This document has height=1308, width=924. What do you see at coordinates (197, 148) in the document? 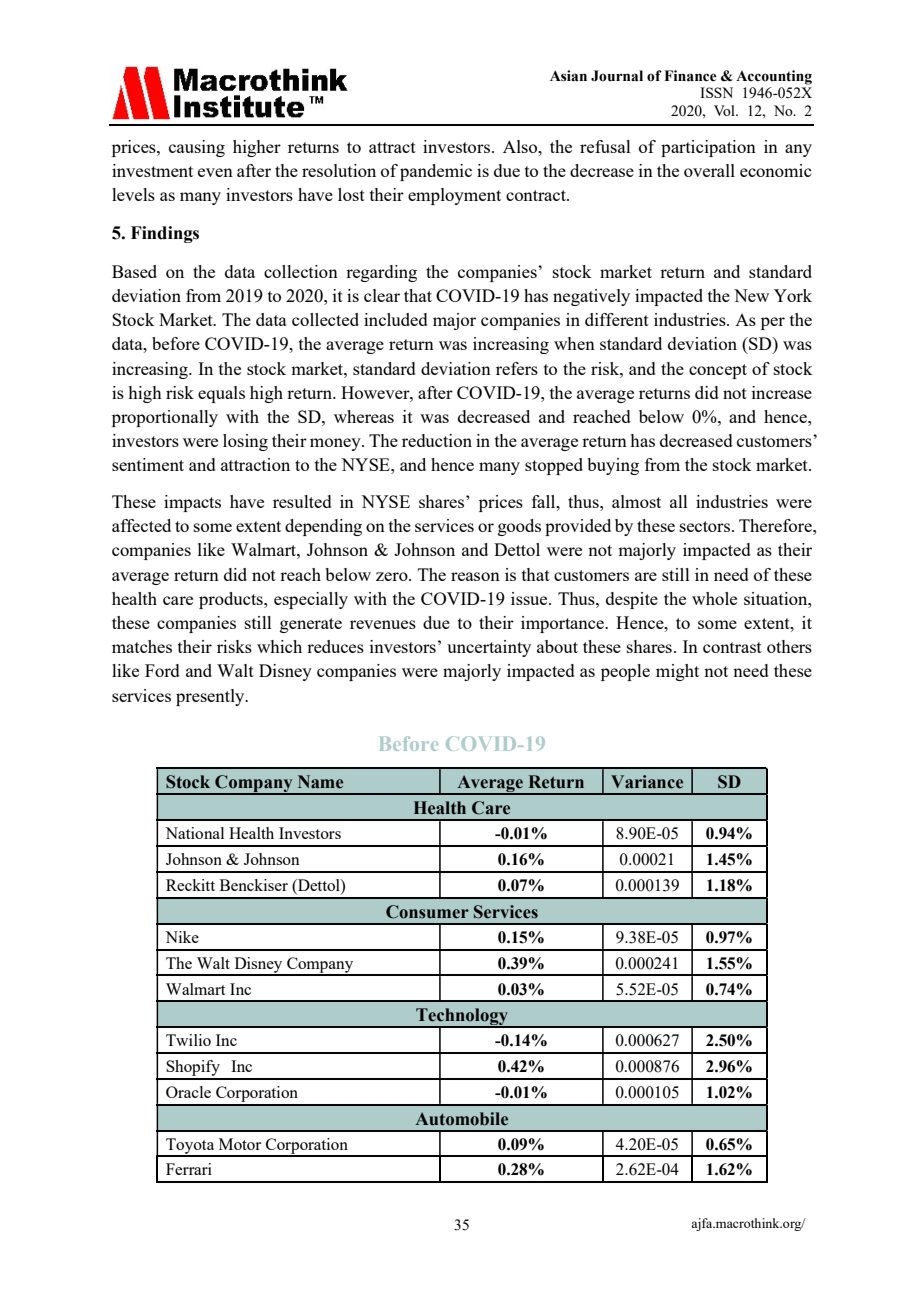
I see `causing` at bounding box center [197, 148].
